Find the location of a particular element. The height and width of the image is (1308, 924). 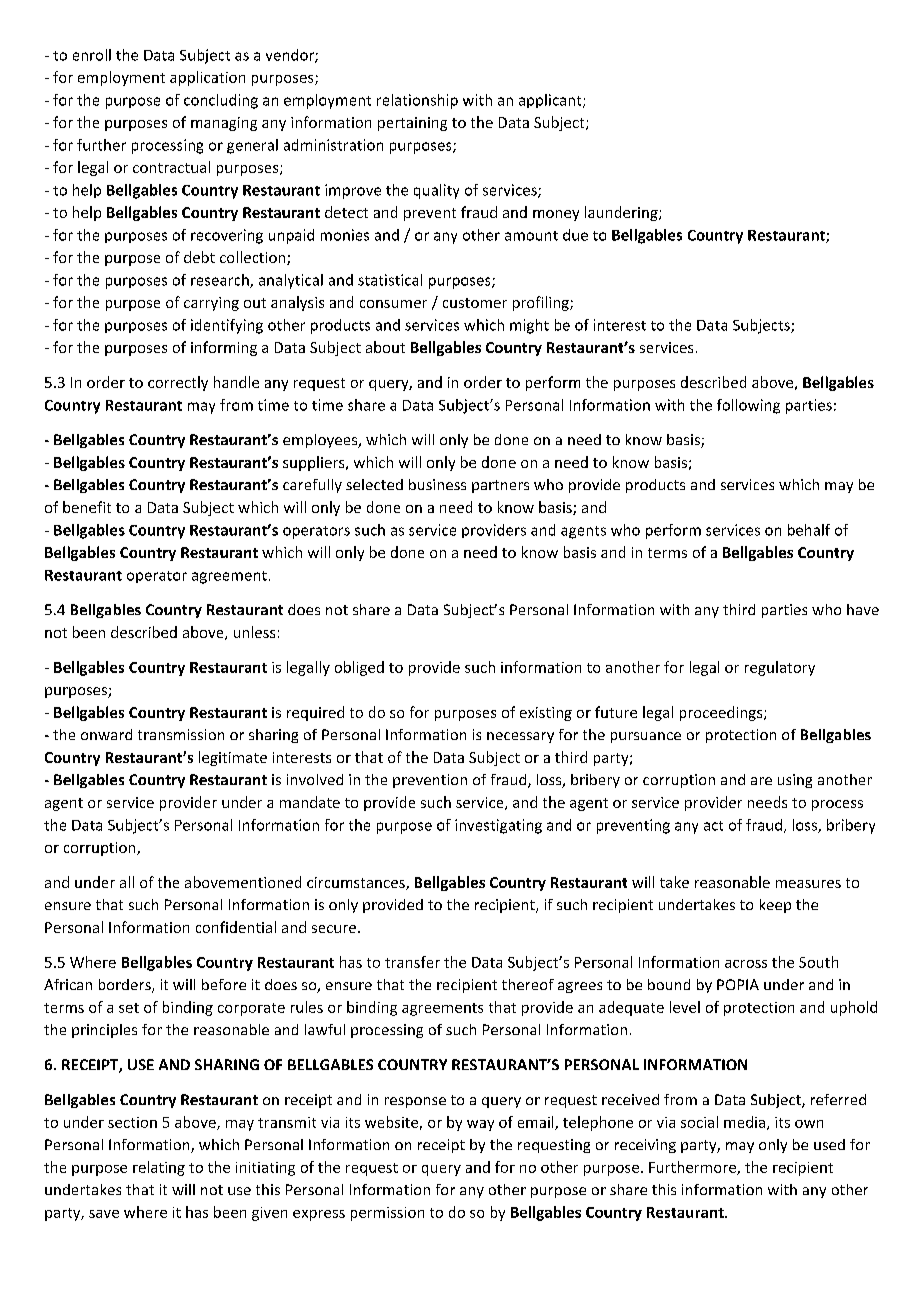

relationship is located at coordinates (417, 101).
